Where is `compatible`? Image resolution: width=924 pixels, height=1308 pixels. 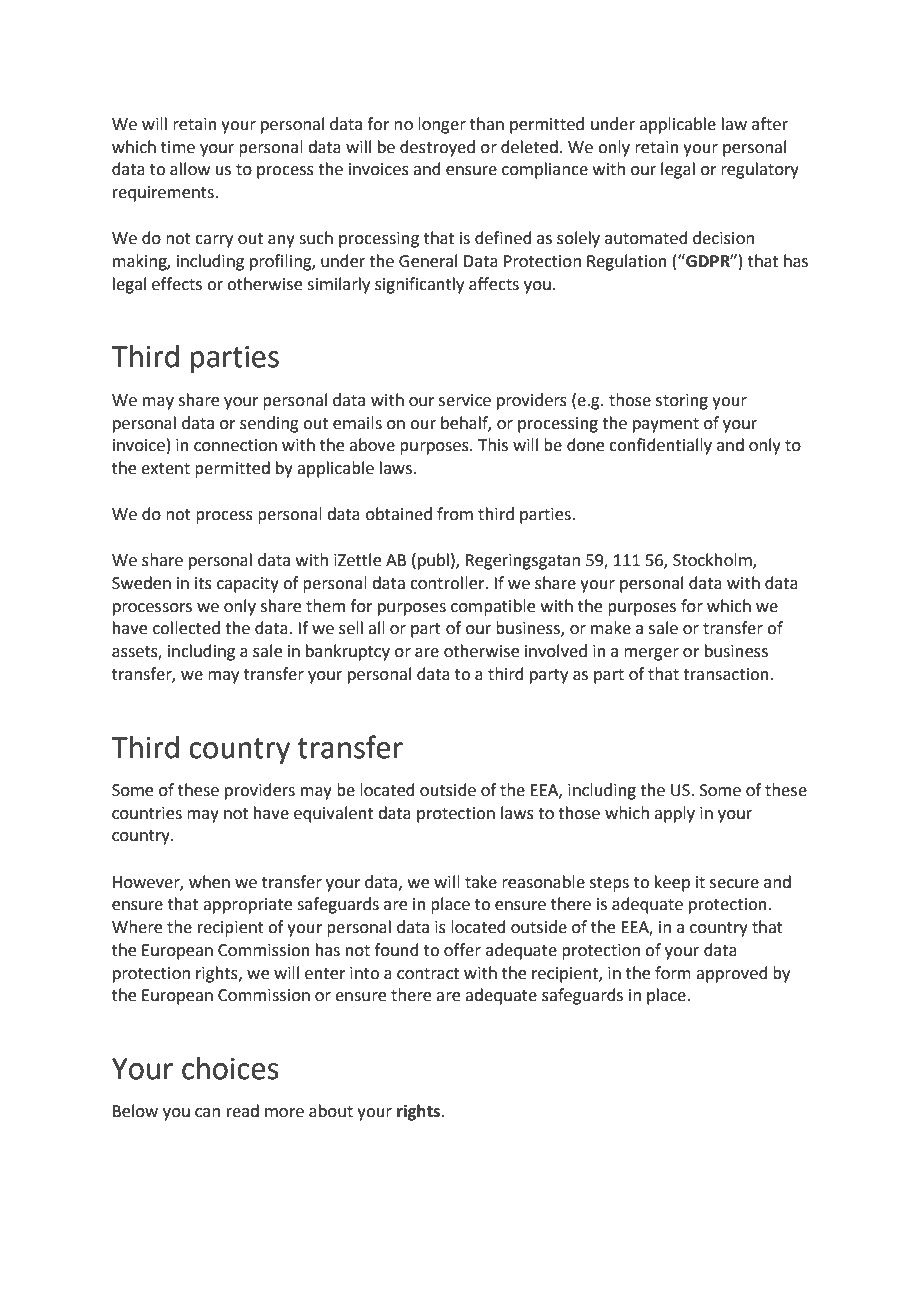 compatible is located at coordinates (493, 607).
